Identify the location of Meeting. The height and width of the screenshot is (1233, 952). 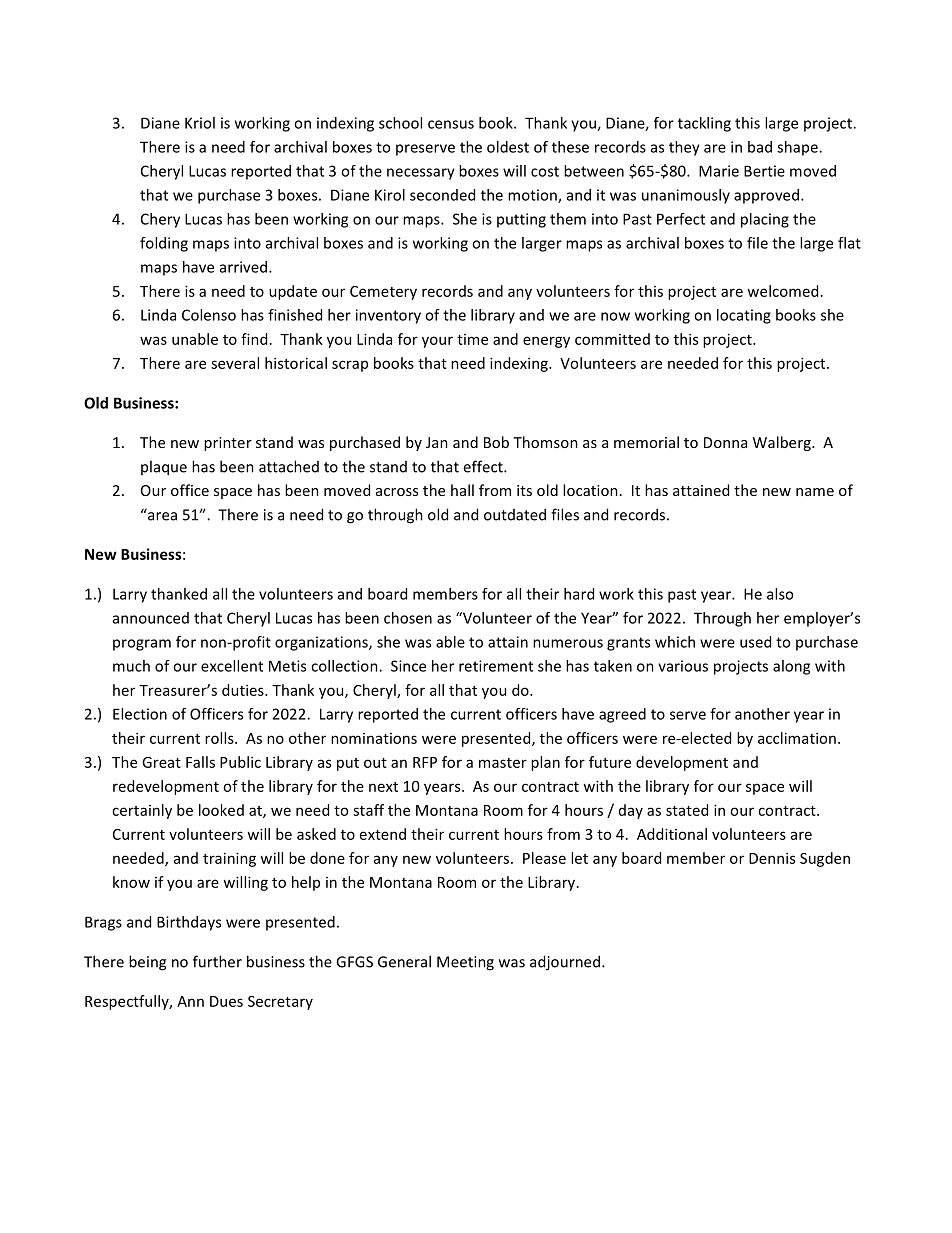
(465, 963).
